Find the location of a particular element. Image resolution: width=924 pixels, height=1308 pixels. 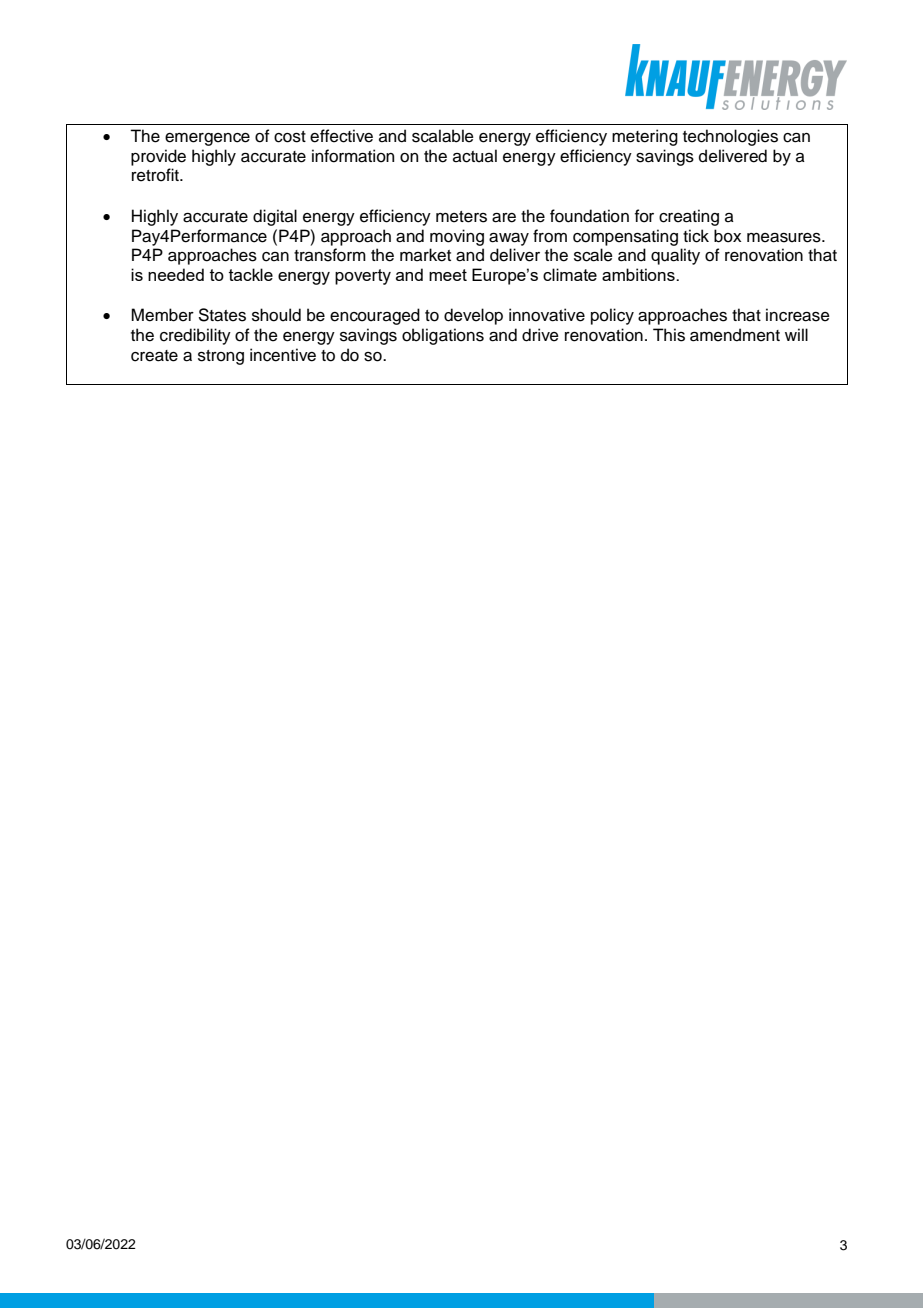

amendment is located at coordinates (735, 335).
